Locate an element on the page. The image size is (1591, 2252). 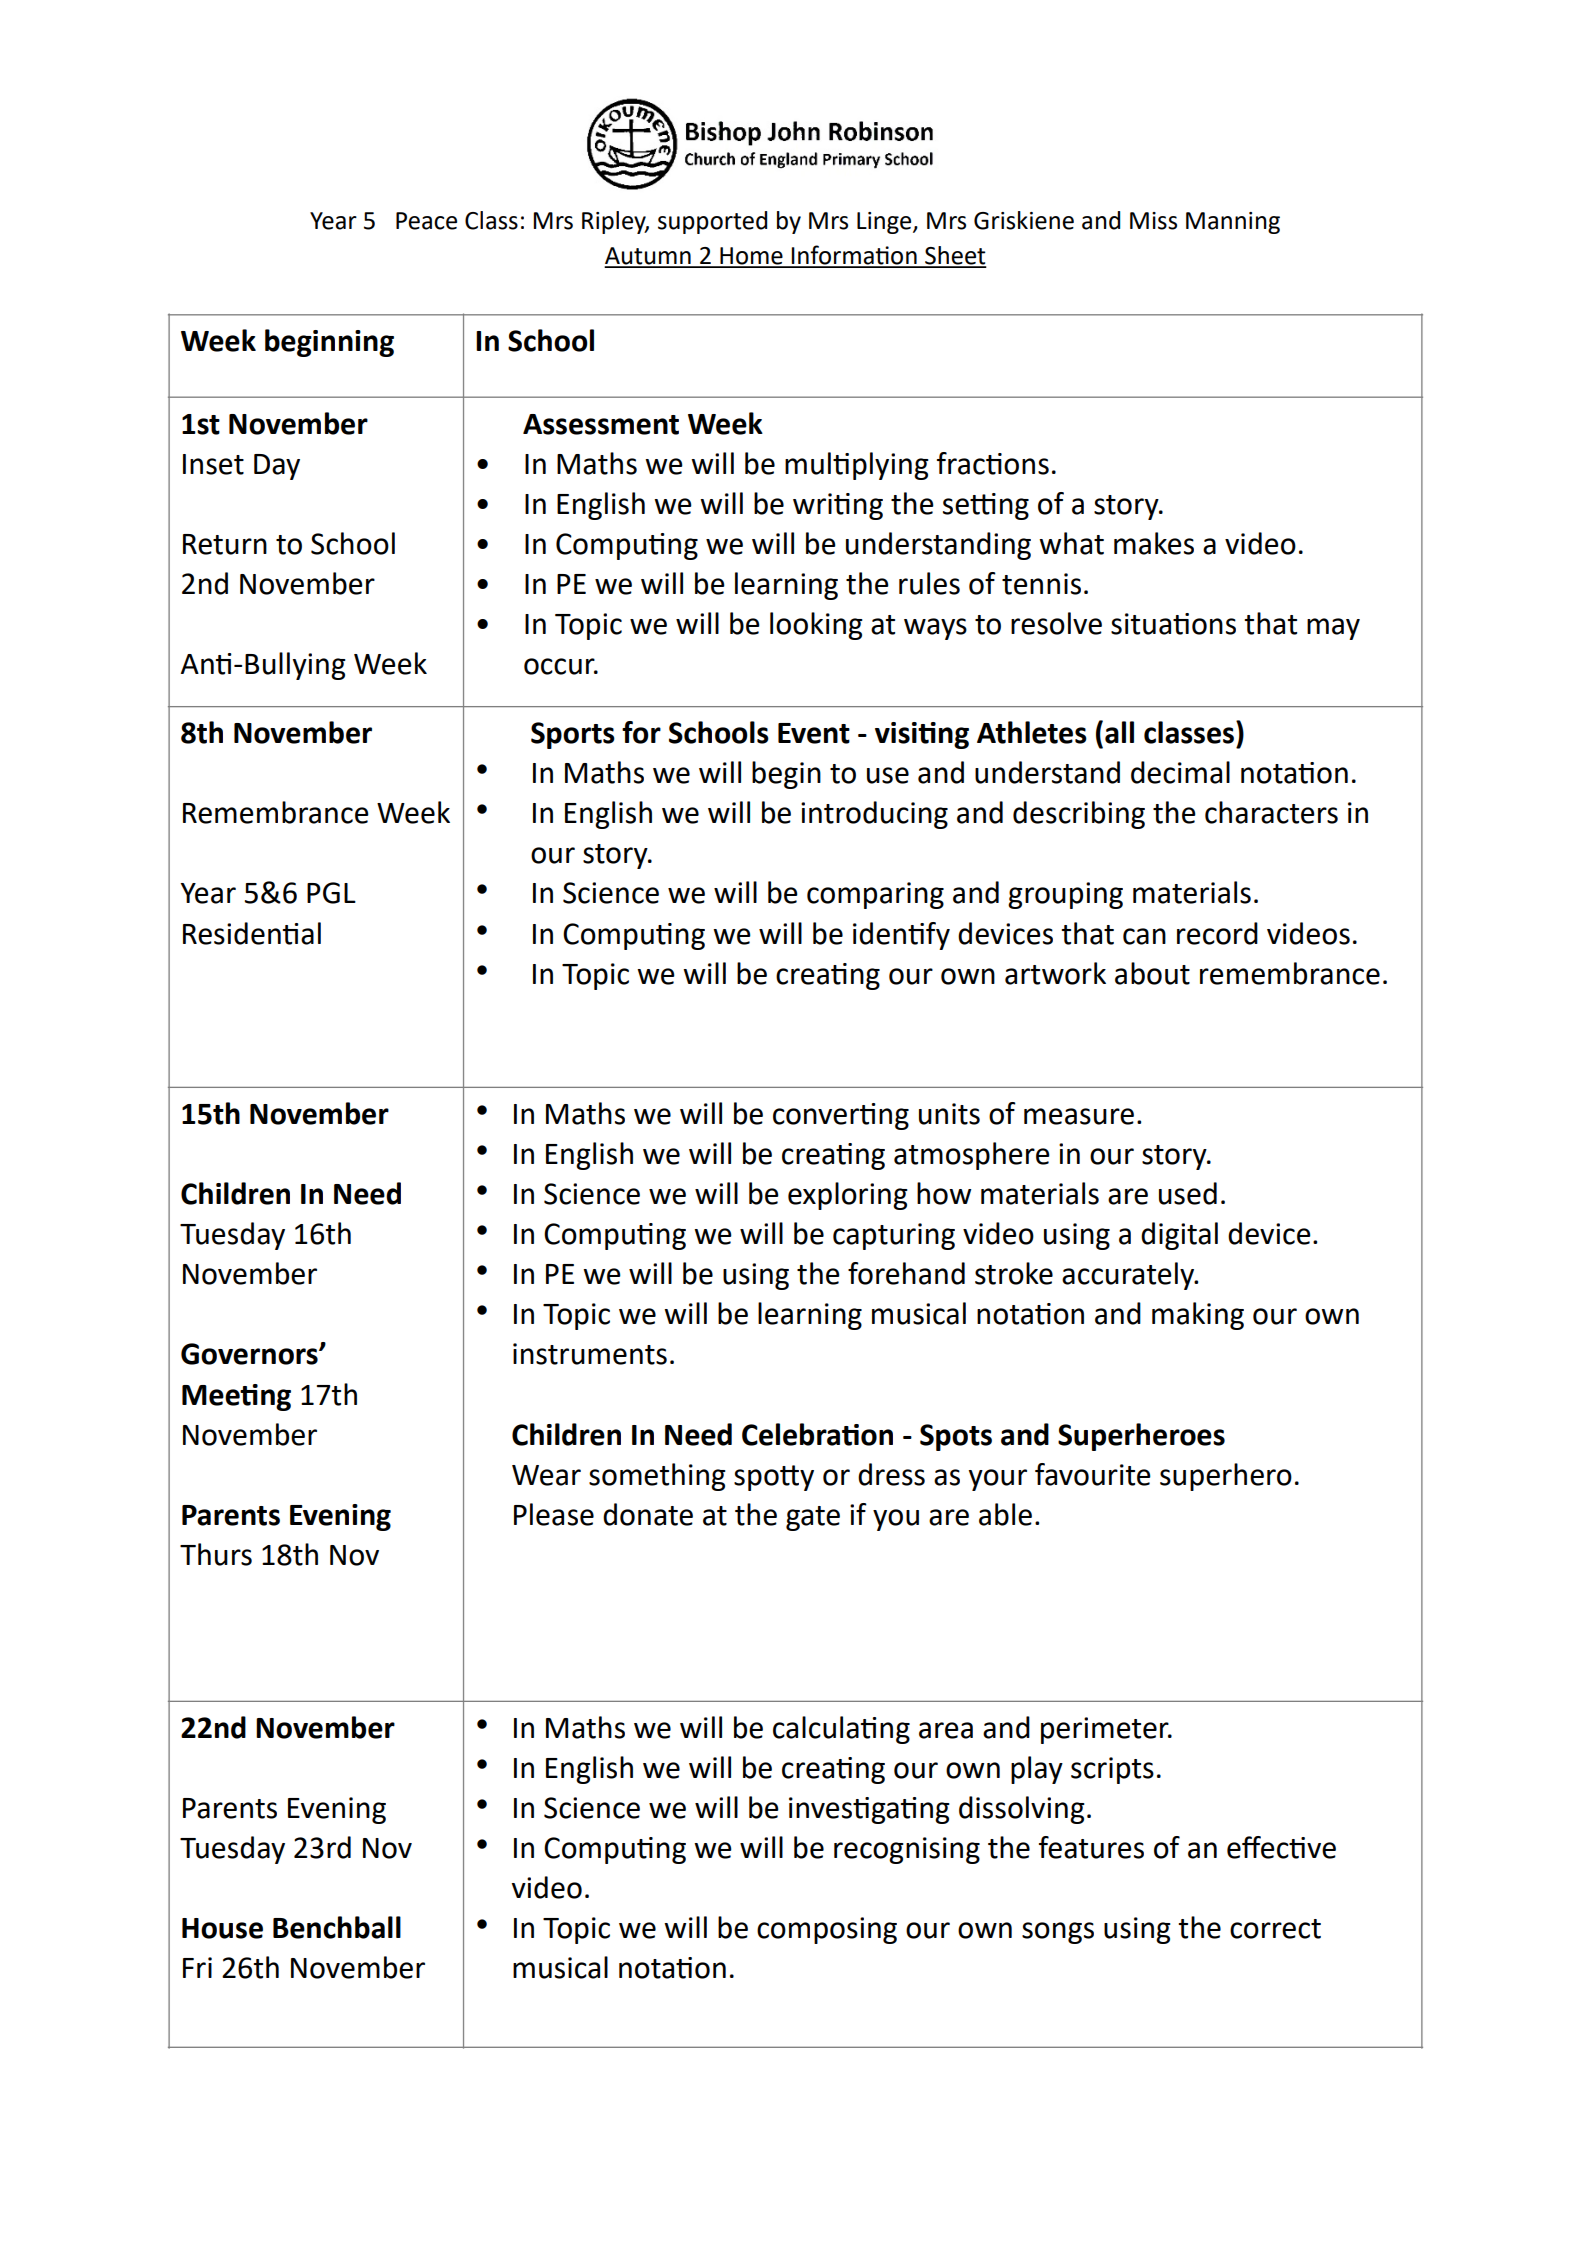
correct is located at coordinates (1275, 1929).
